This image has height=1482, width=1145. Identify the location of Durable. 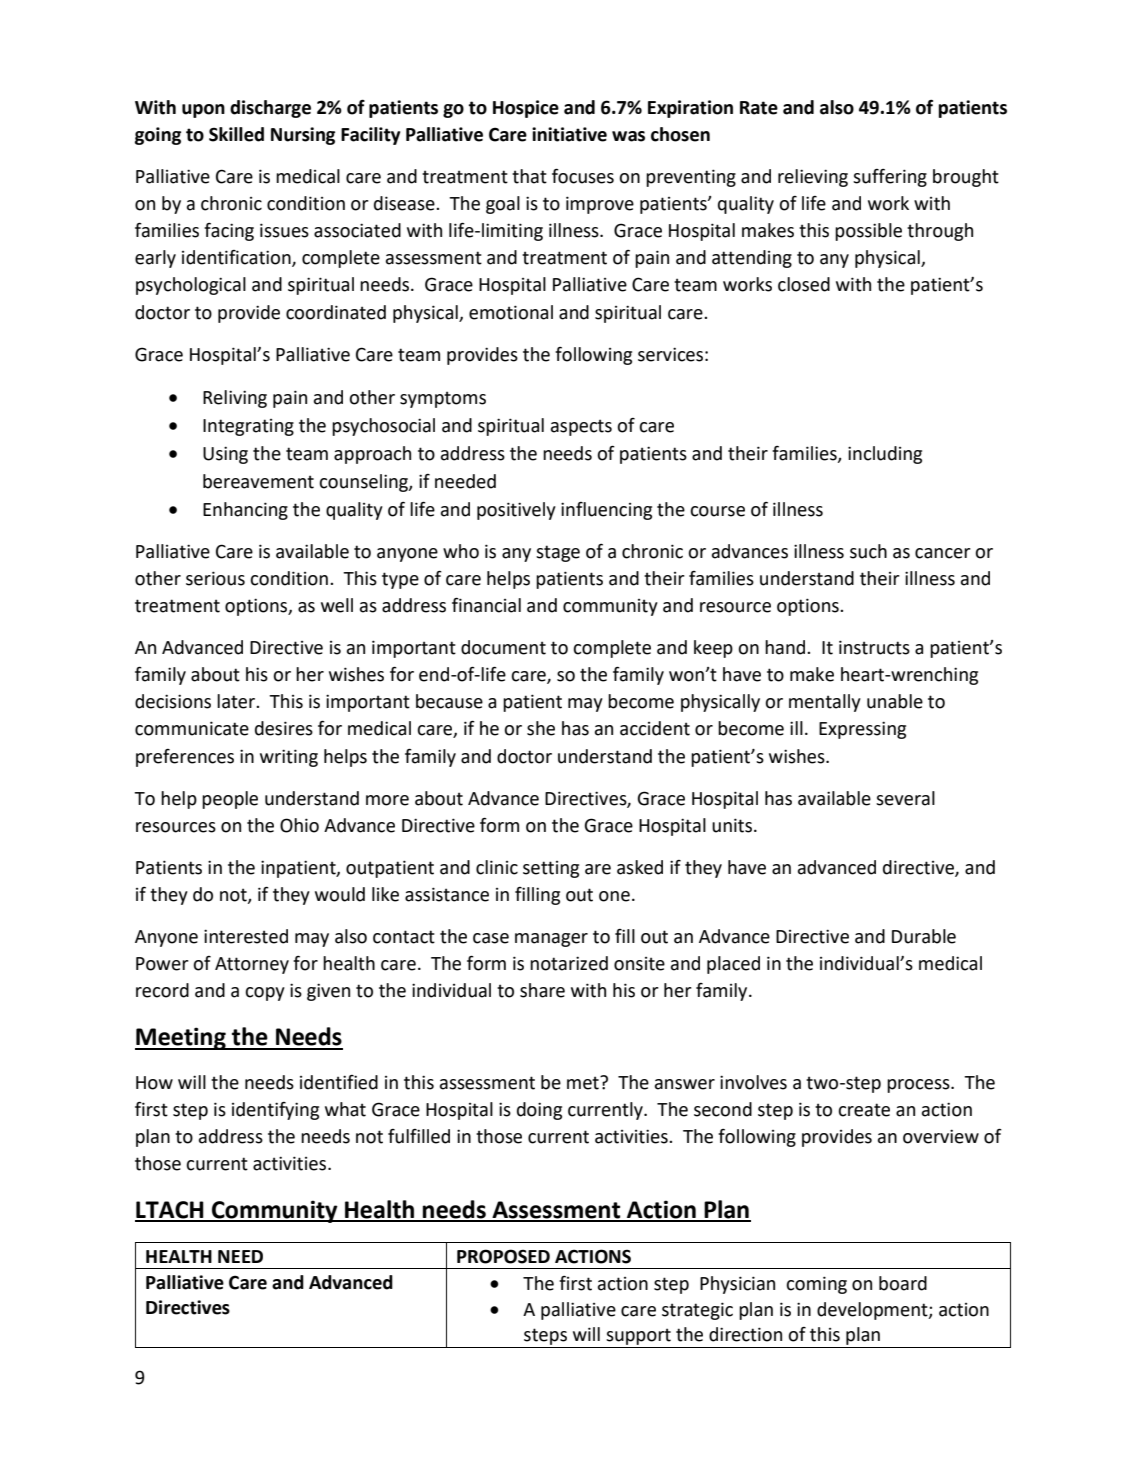
(924, 936).
